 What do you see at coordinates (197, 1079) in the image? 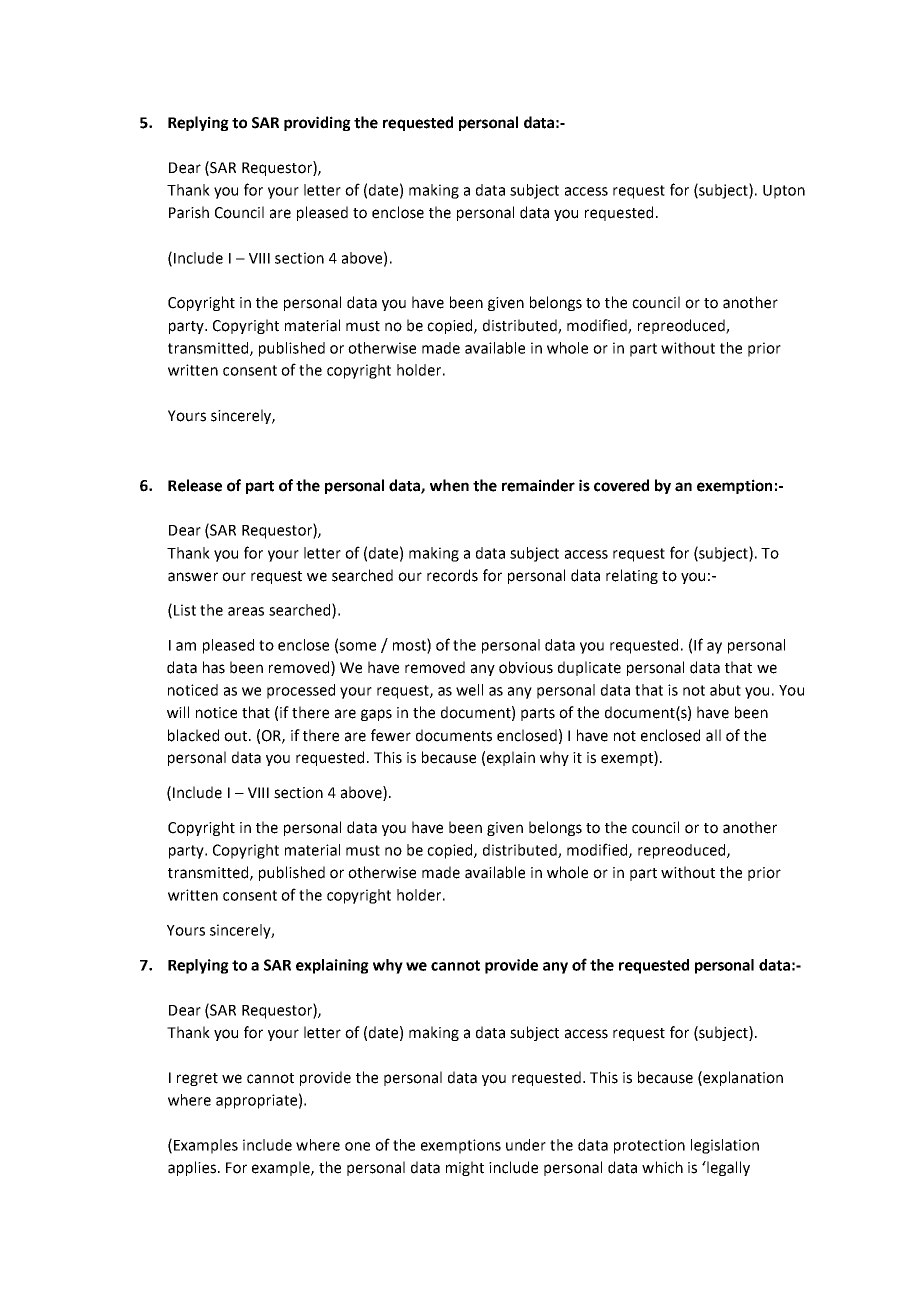
I see `regret` at bounding box center [197, 1079].
